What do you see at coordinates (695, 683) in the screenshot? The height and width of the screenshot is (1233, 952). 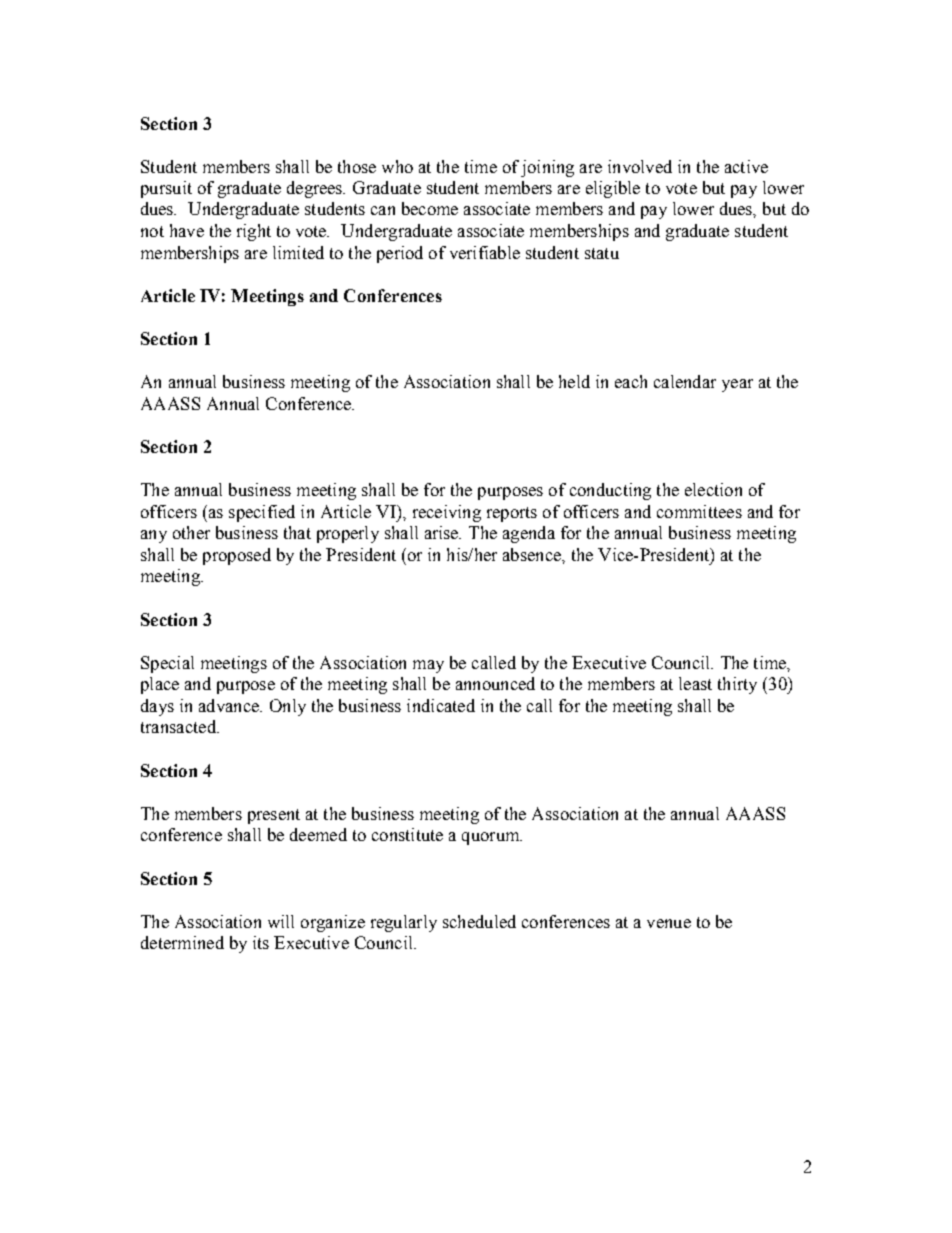 I see `least` at bounding box center [695, 683].
